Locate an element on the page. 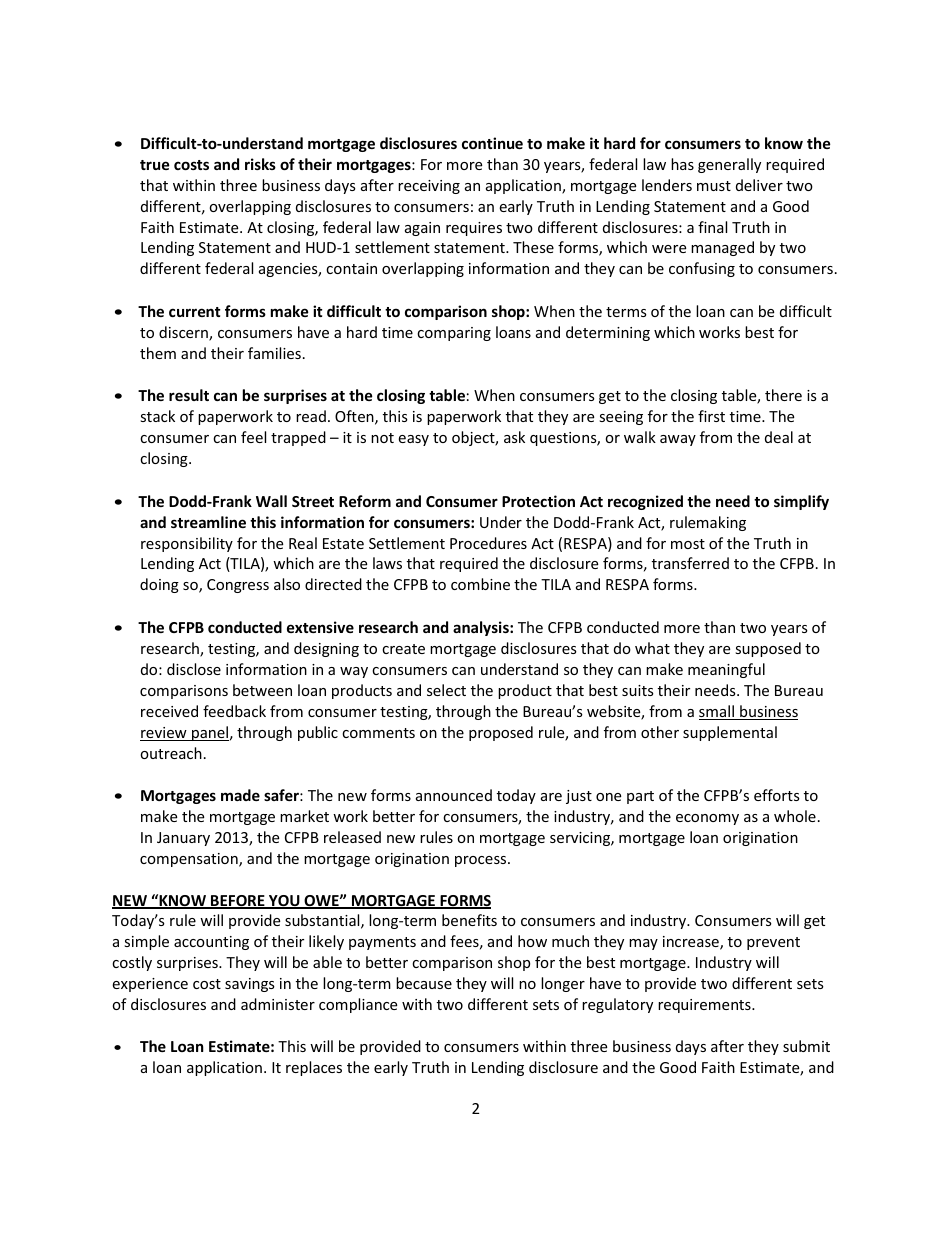 The image size is (952, 1233). generally is located at coordinates (729, 165).
